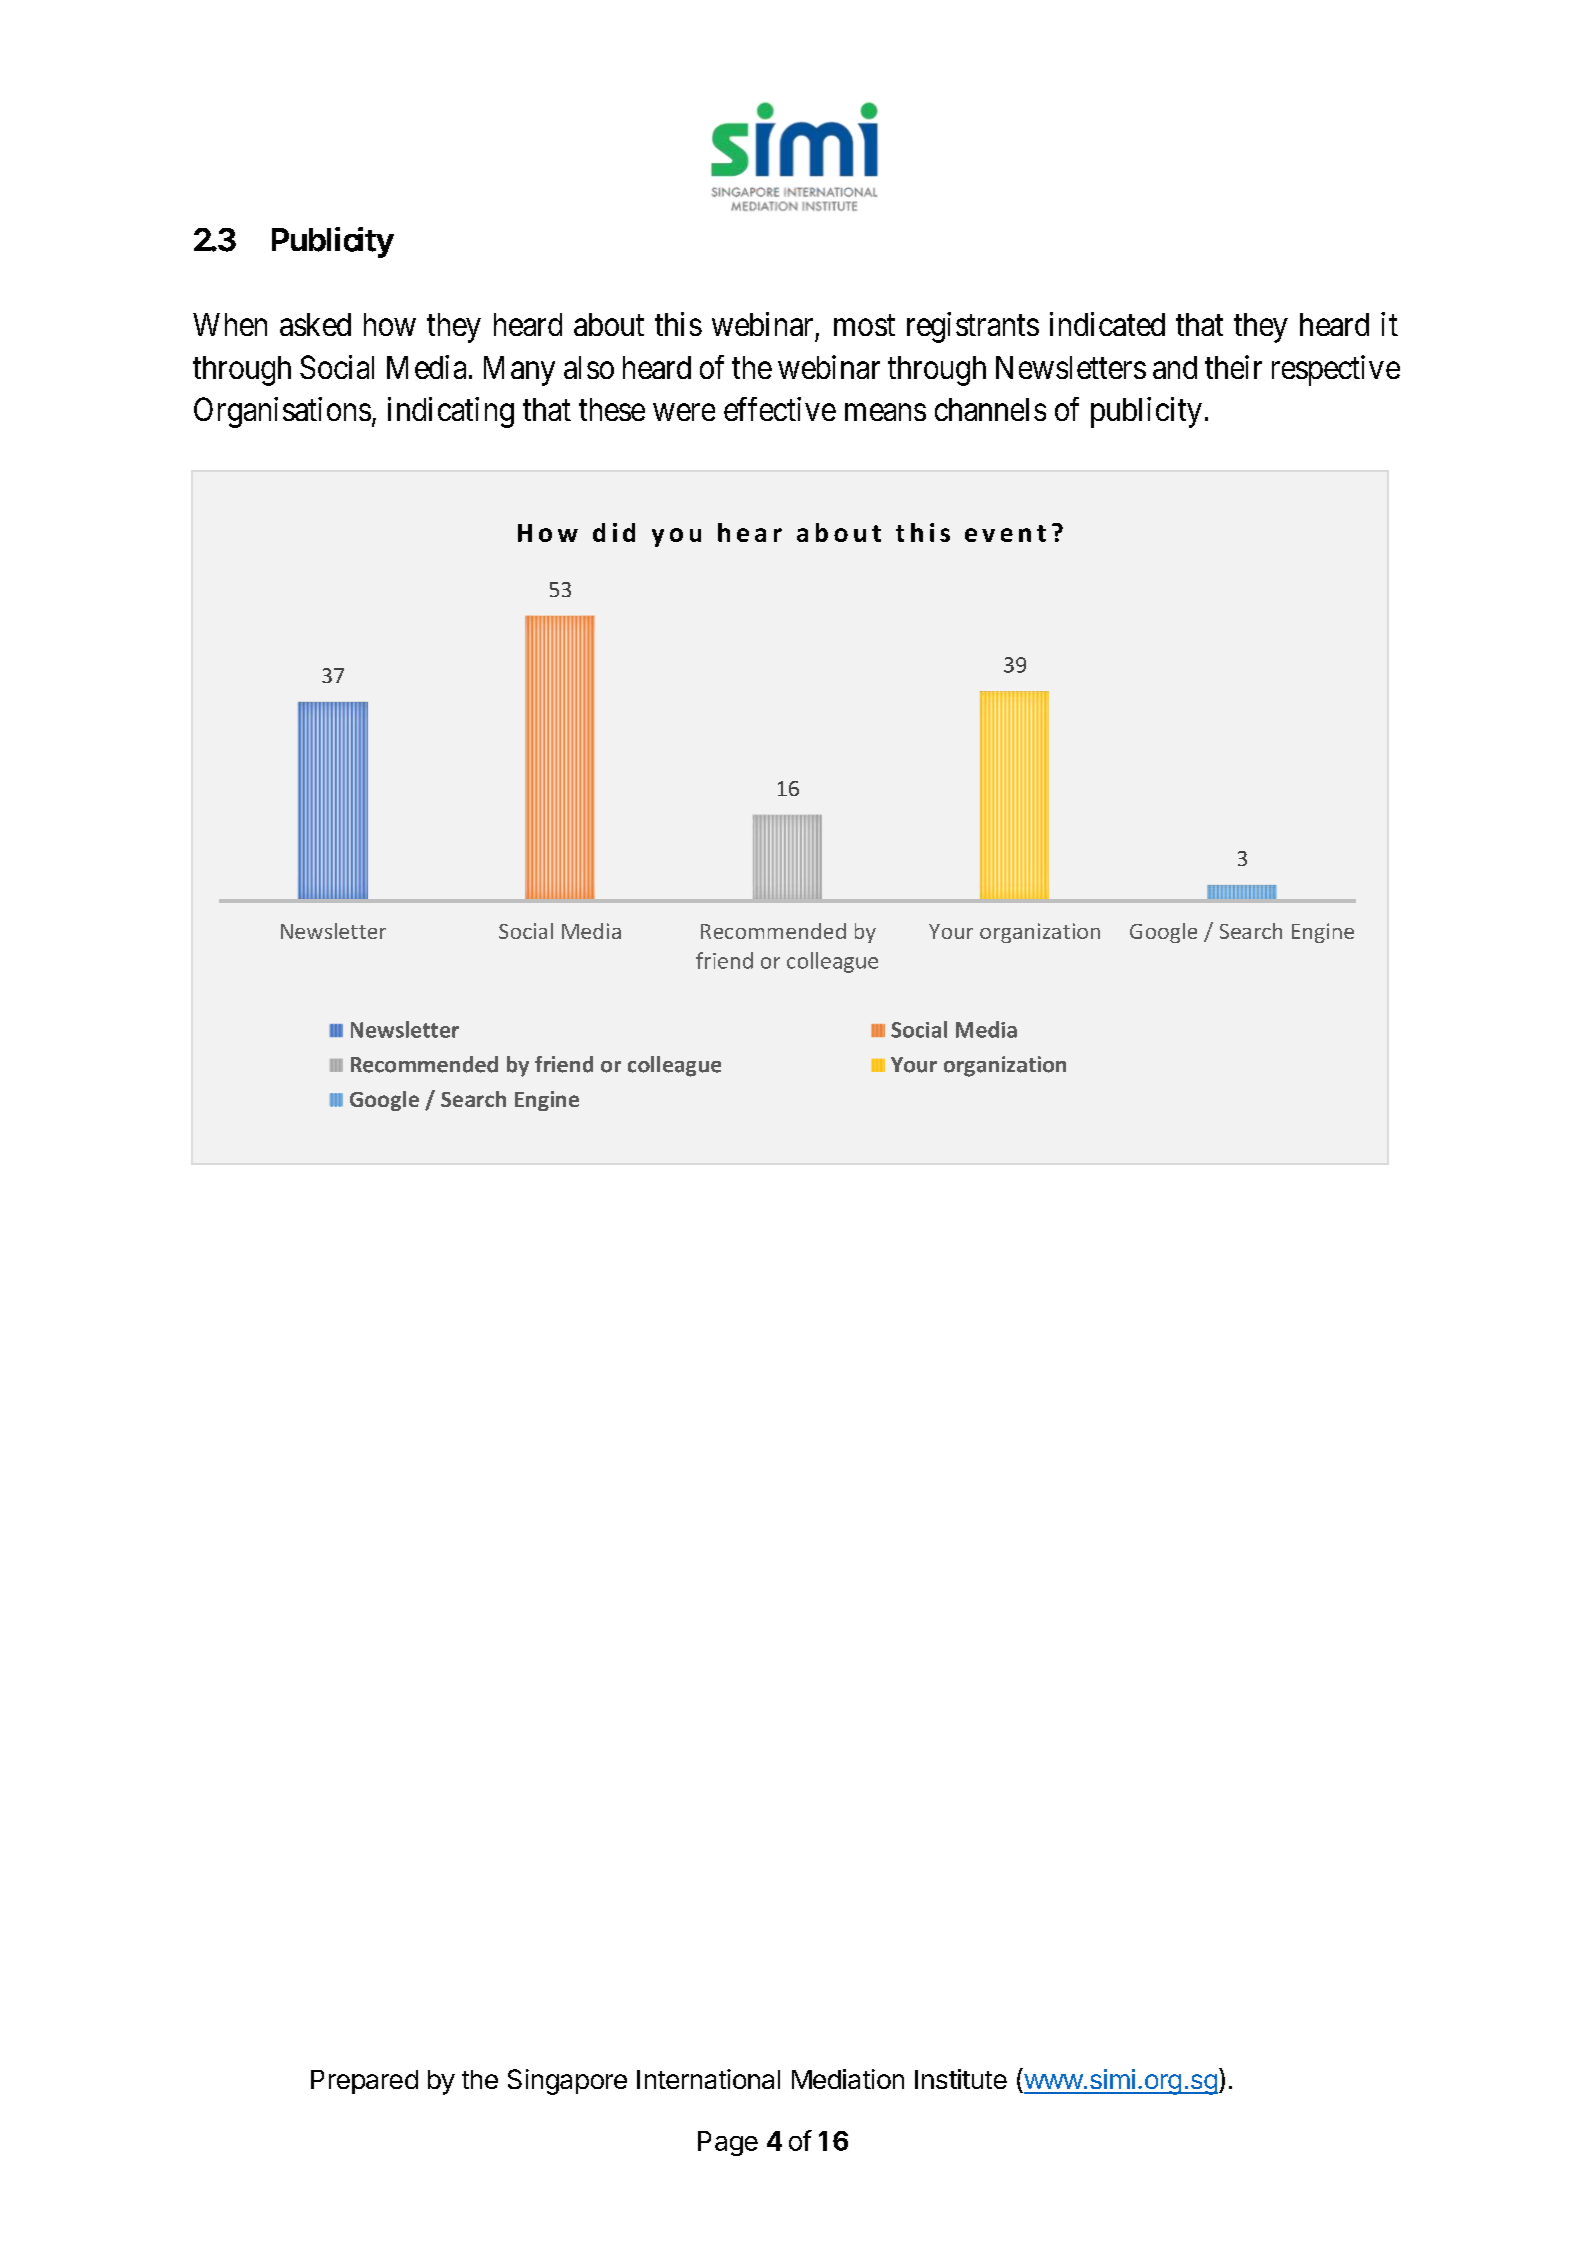 Image resolution: width=1591 pixels, height=2250 pixels. I want to click on Singapore, so click(567, 2082).
